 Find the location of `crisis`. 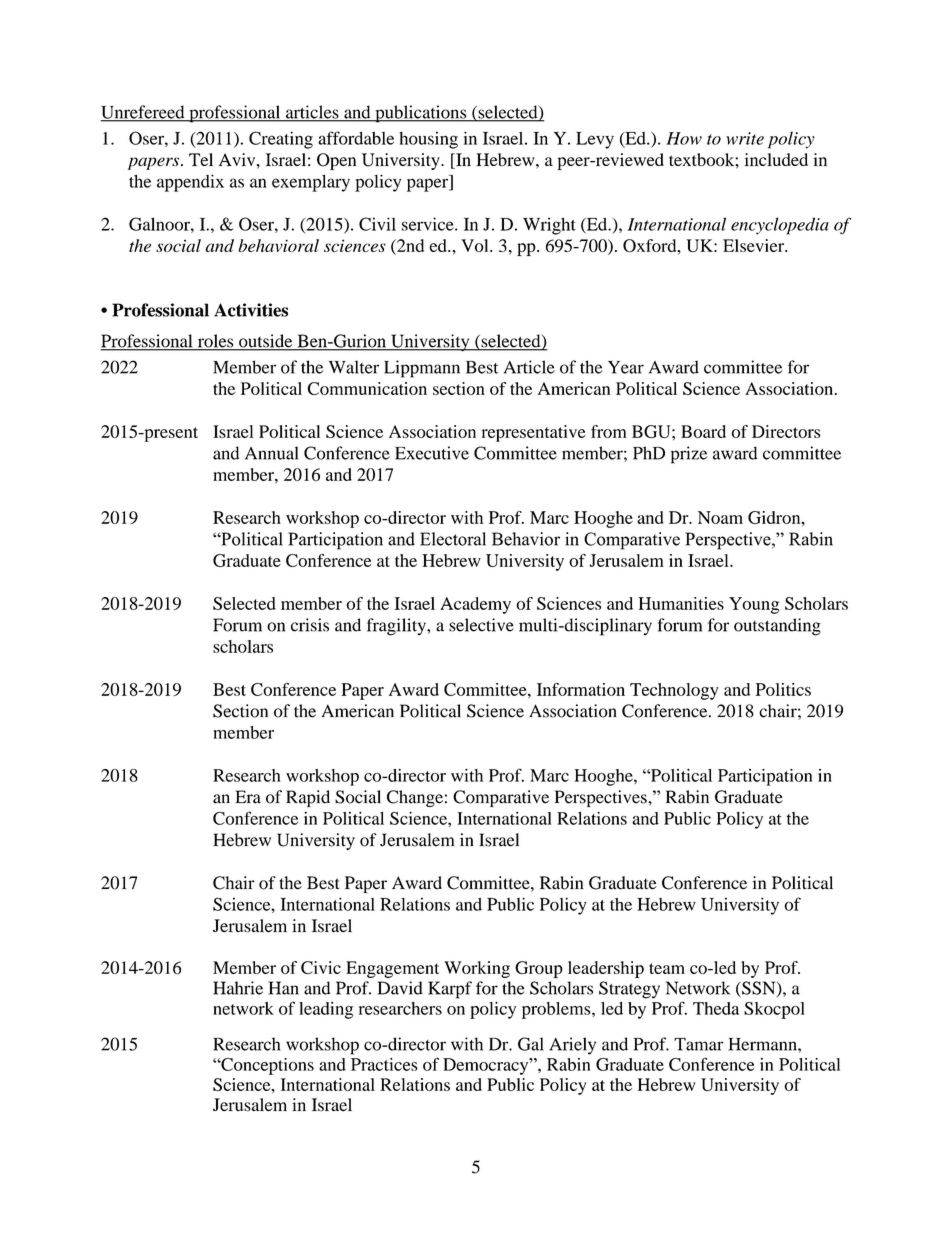

crisis is located at coordinates (310, 625).
